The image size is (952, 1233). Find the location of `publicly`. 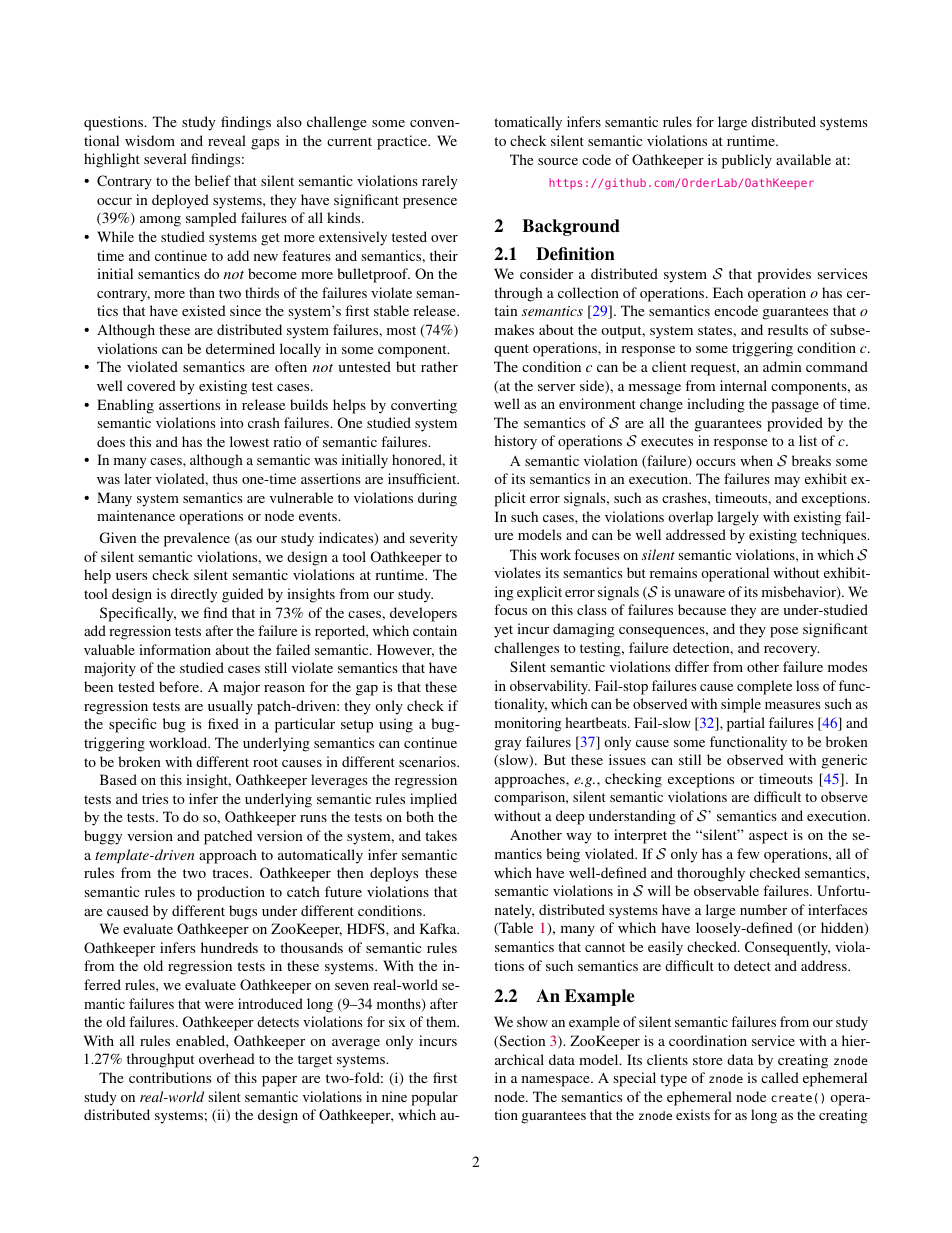

publicly is located at coordinates (747, 161).
